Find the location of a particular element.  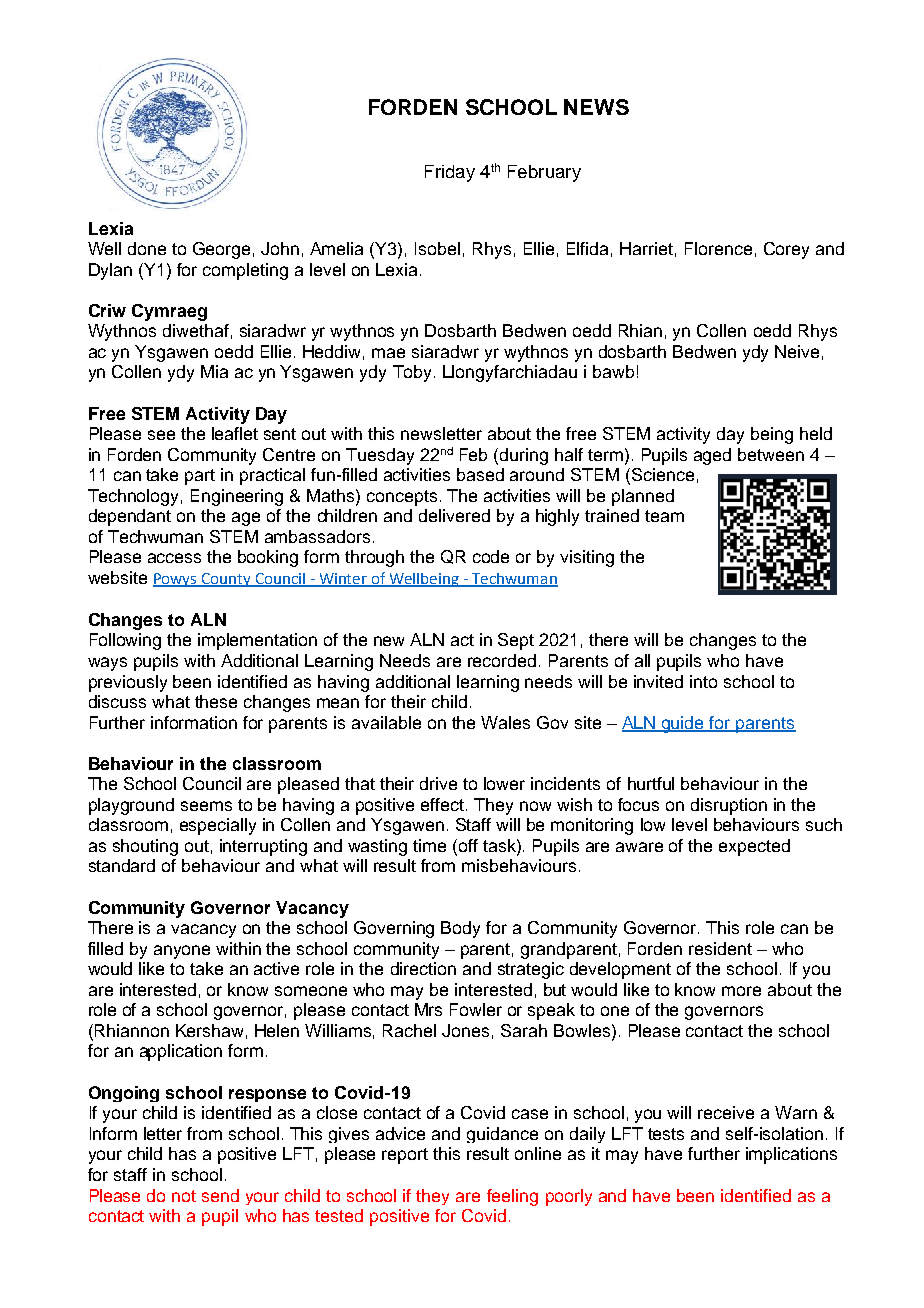

Florence is located at coordinates (718, 248).
